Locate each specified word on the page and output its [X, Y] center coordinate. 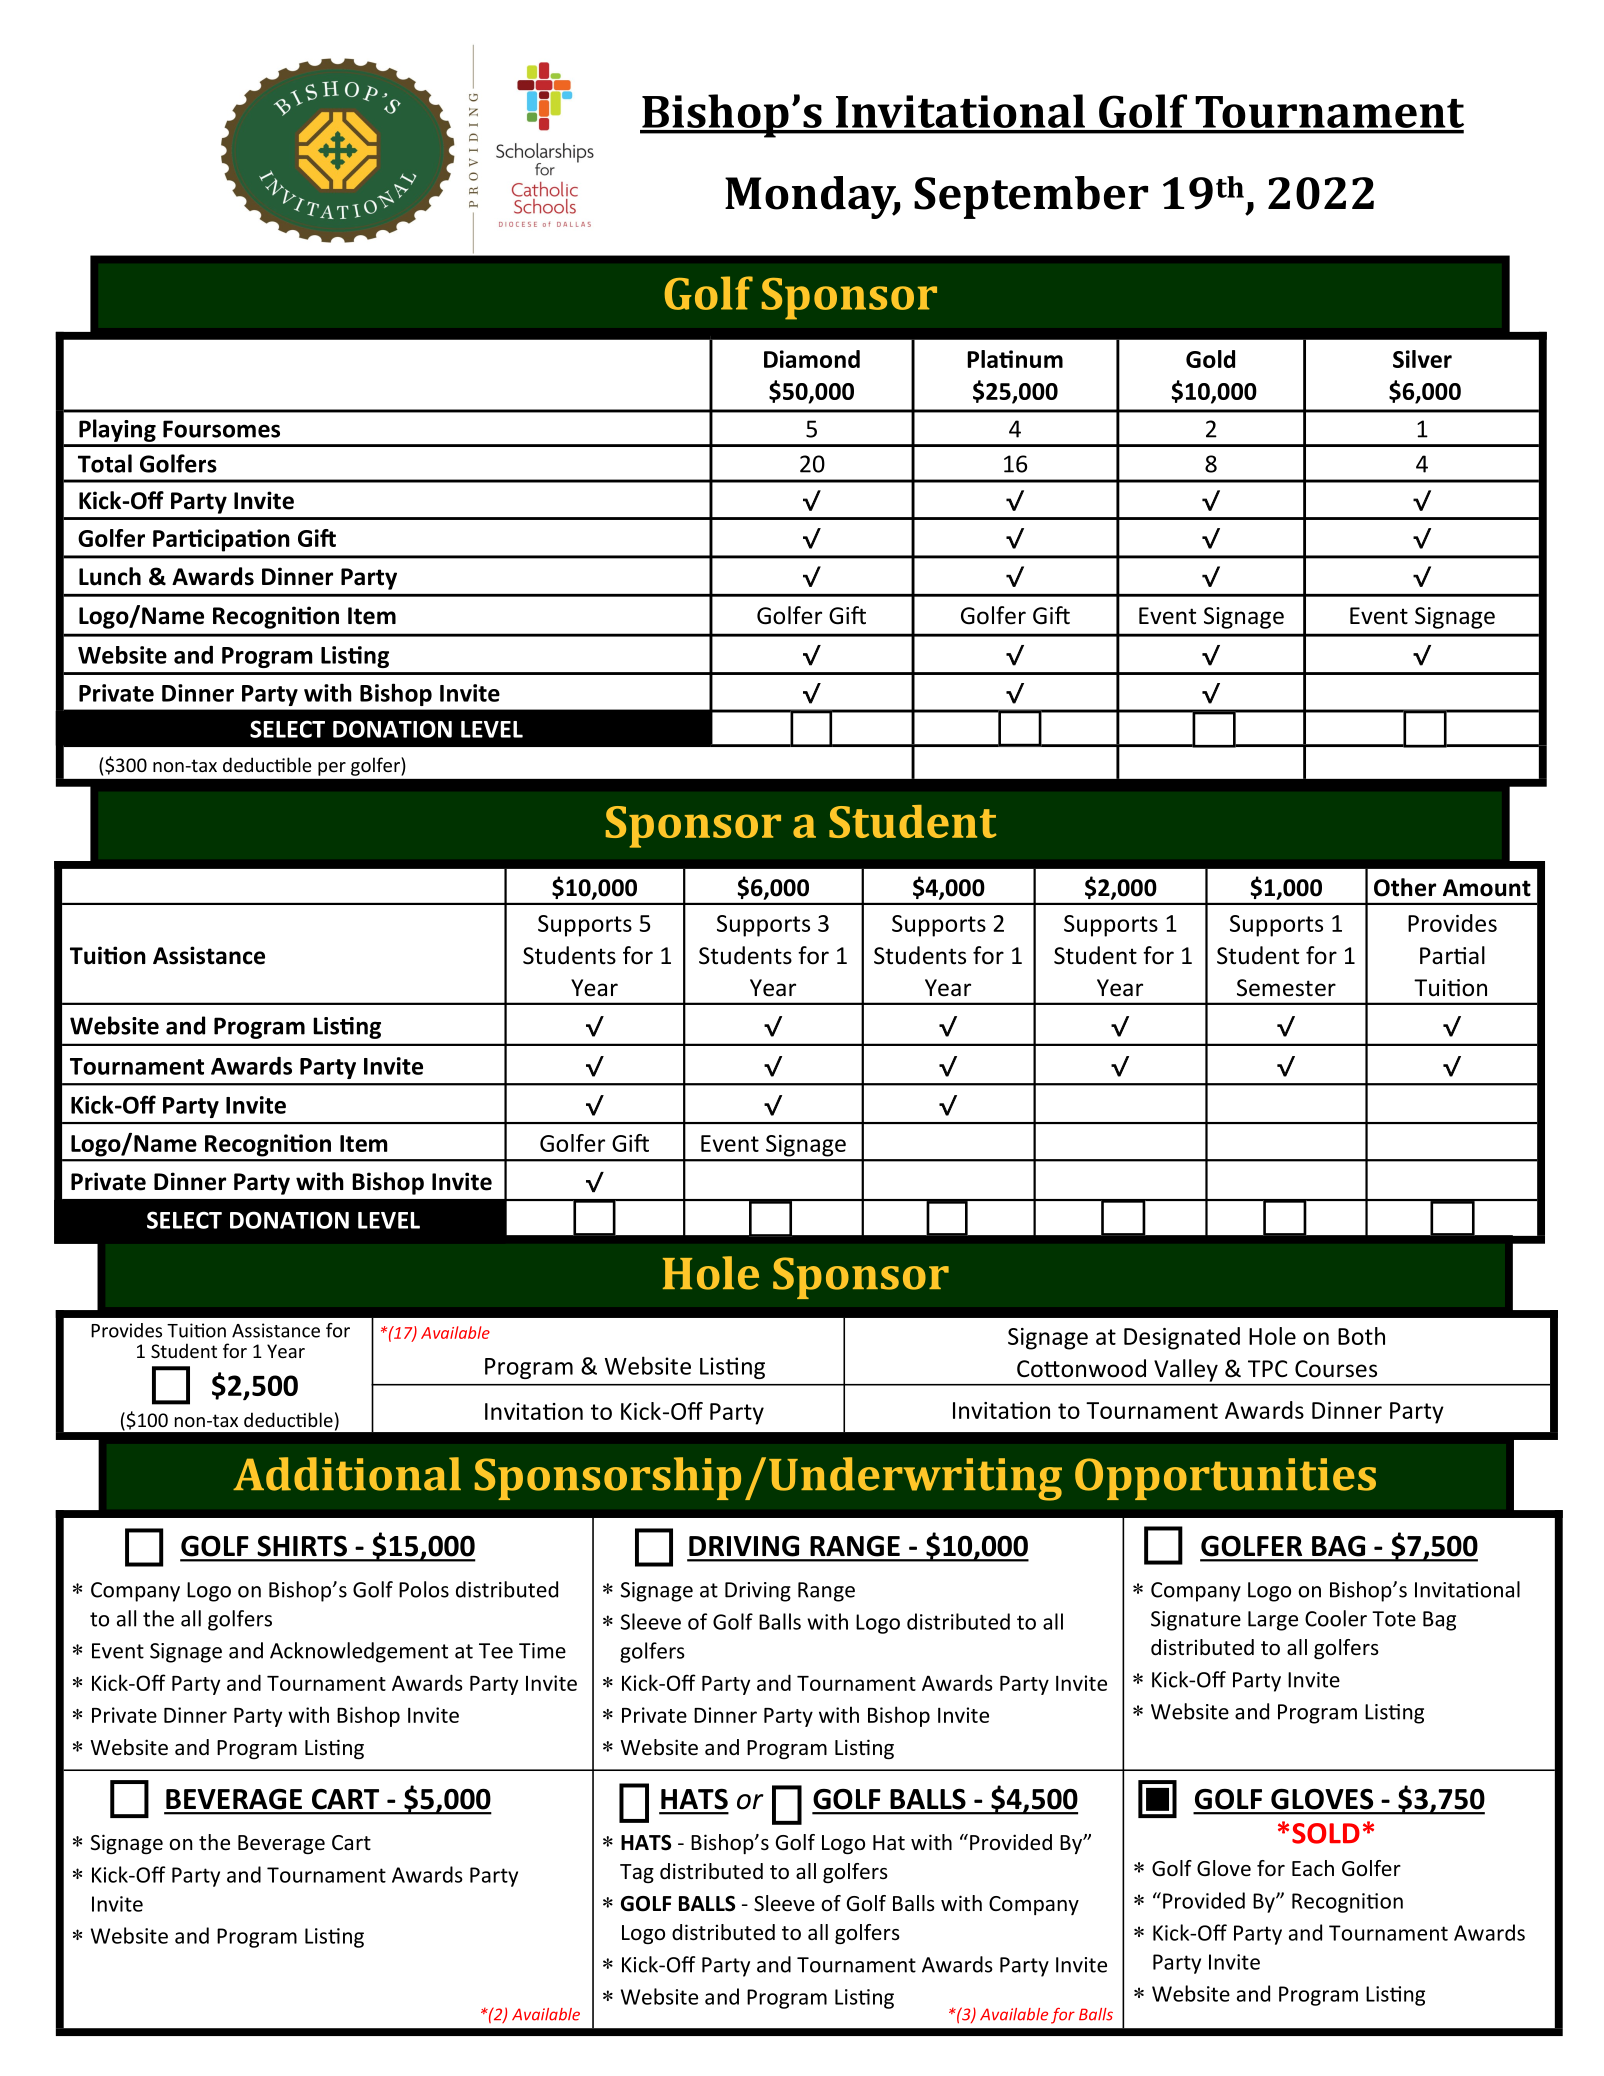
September [1031, 197]
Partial [1452, 955]
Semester [1286, 988]
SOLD [1326, 1833]
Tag [637, 1873]
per [332, 769]
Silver [1422, 359]
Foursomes [221, 429]
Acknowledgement [359, 1652]
